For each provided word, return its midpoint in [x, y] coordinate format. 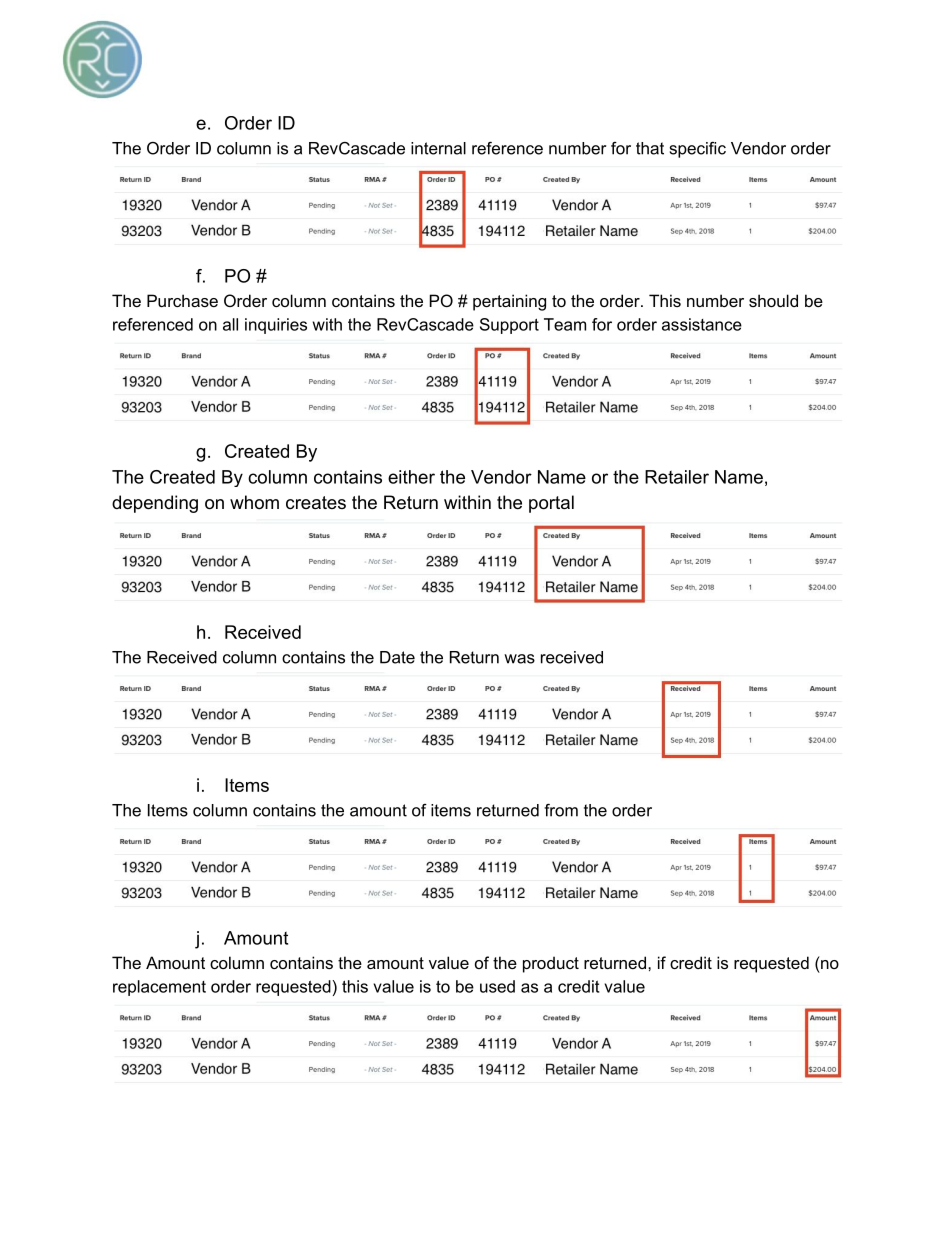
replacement [159, 988]
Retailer [677, 477]
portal [551, 504]
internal [438, 148]
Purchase [182, 300]
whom [254, 502]
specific [698, 150]
